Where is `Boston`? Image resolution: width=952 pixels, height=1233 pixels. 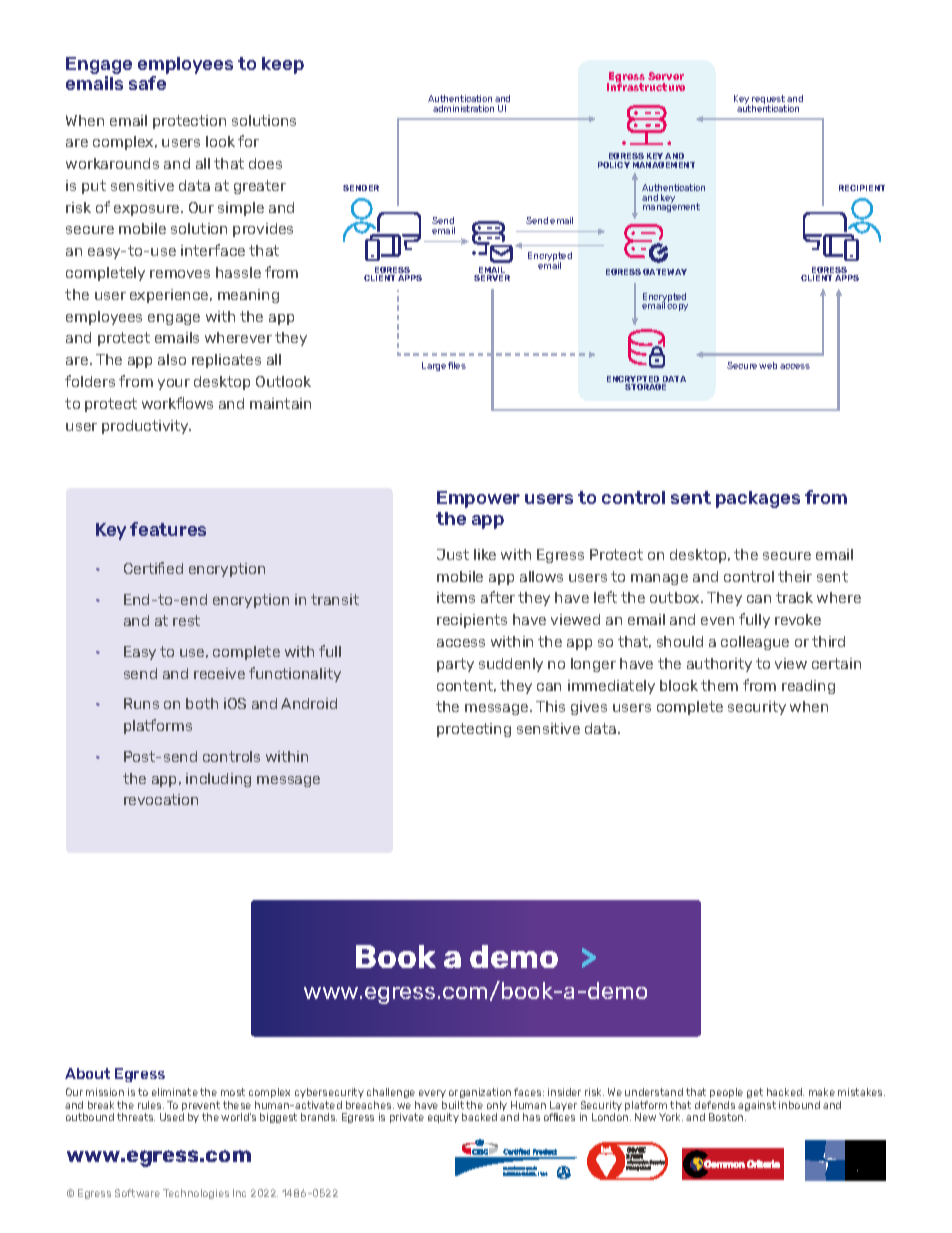 Boston is located at coordinates (727, 1117).
